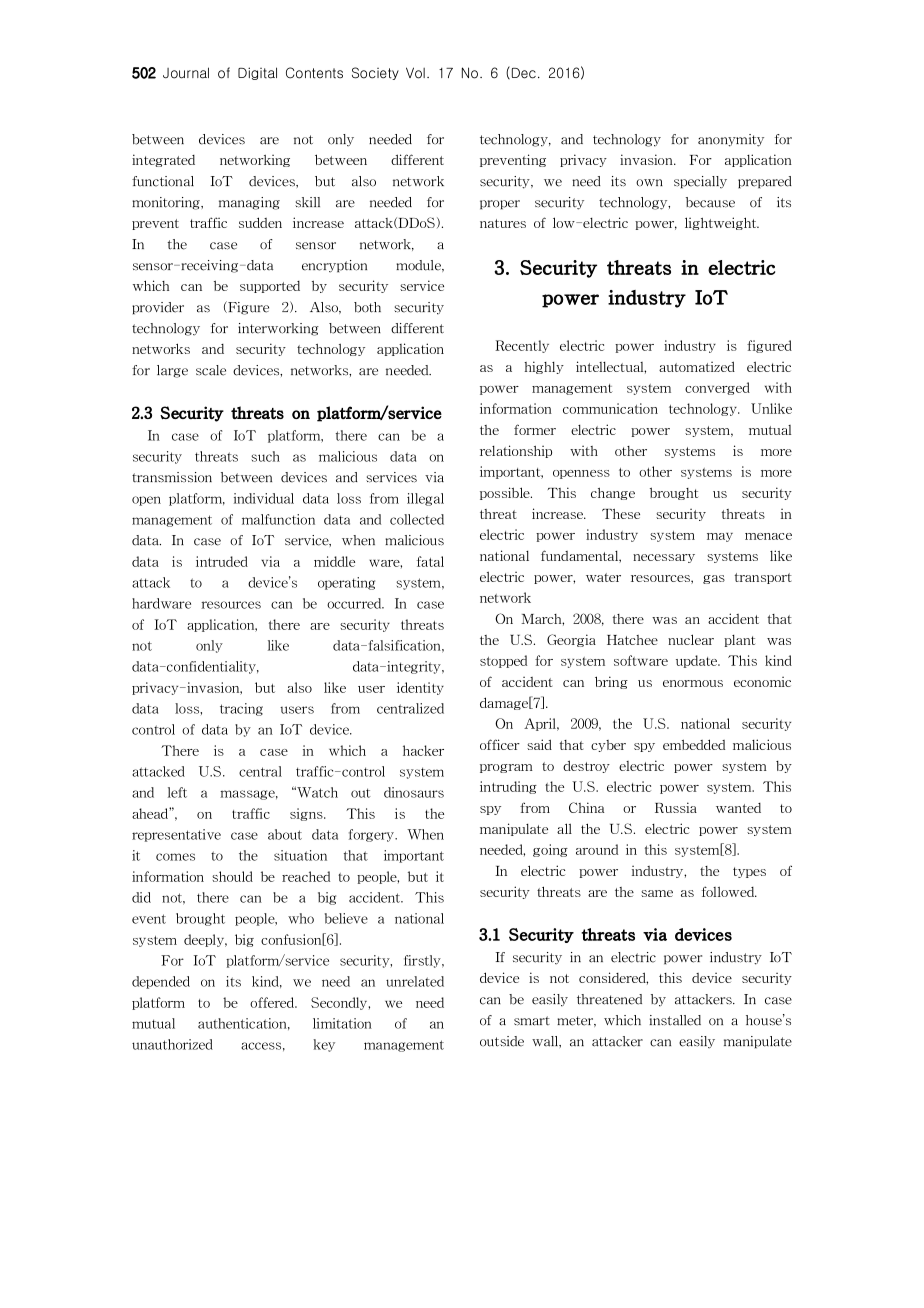  I want to click on necessary, so click(664, 558).
